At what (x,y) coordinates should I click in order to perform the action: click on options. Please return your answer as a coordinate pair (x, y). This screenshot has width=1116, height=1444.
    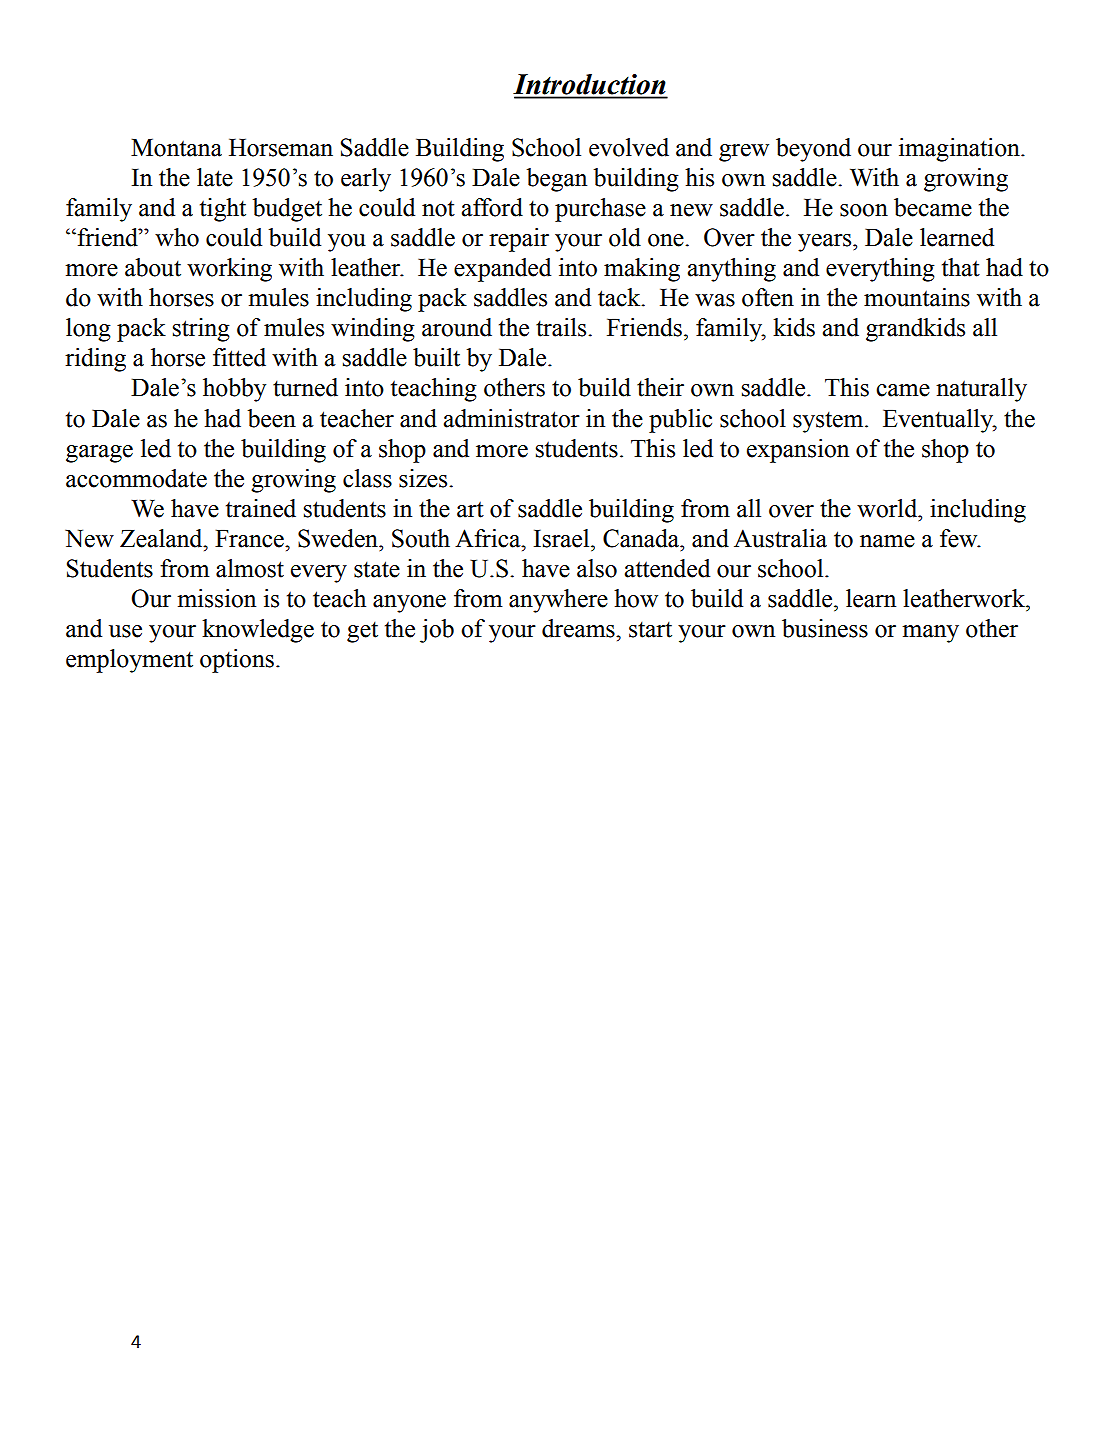
    Looking at the image, I should click on (237, 661).
